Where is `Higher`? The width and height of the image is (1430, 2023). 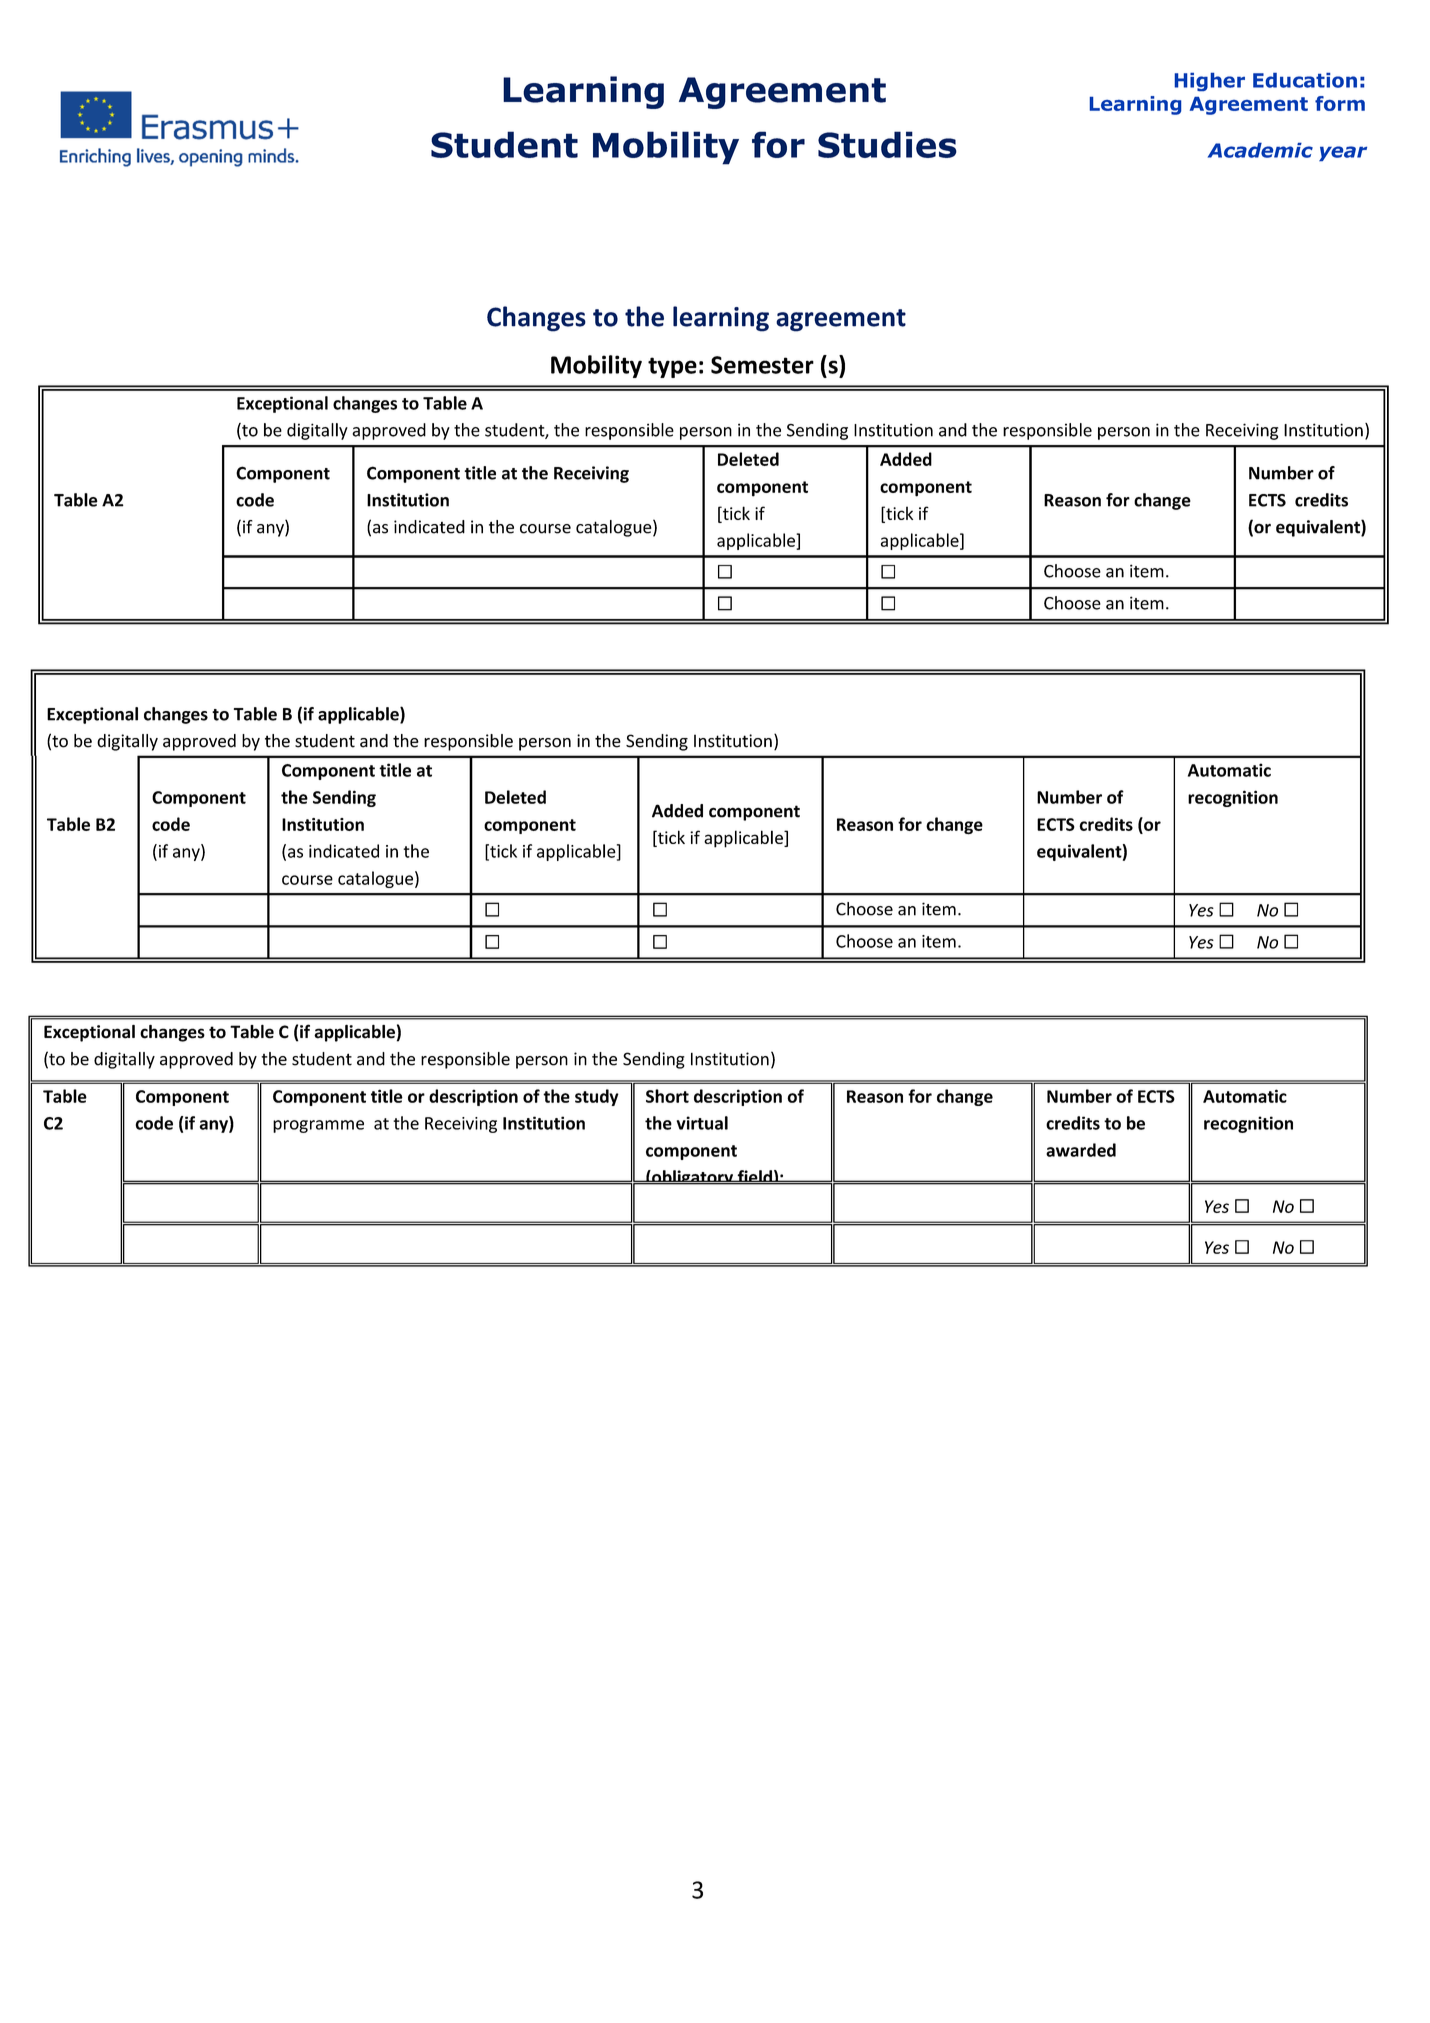
Higher is located at coordinates (1210, 82).
